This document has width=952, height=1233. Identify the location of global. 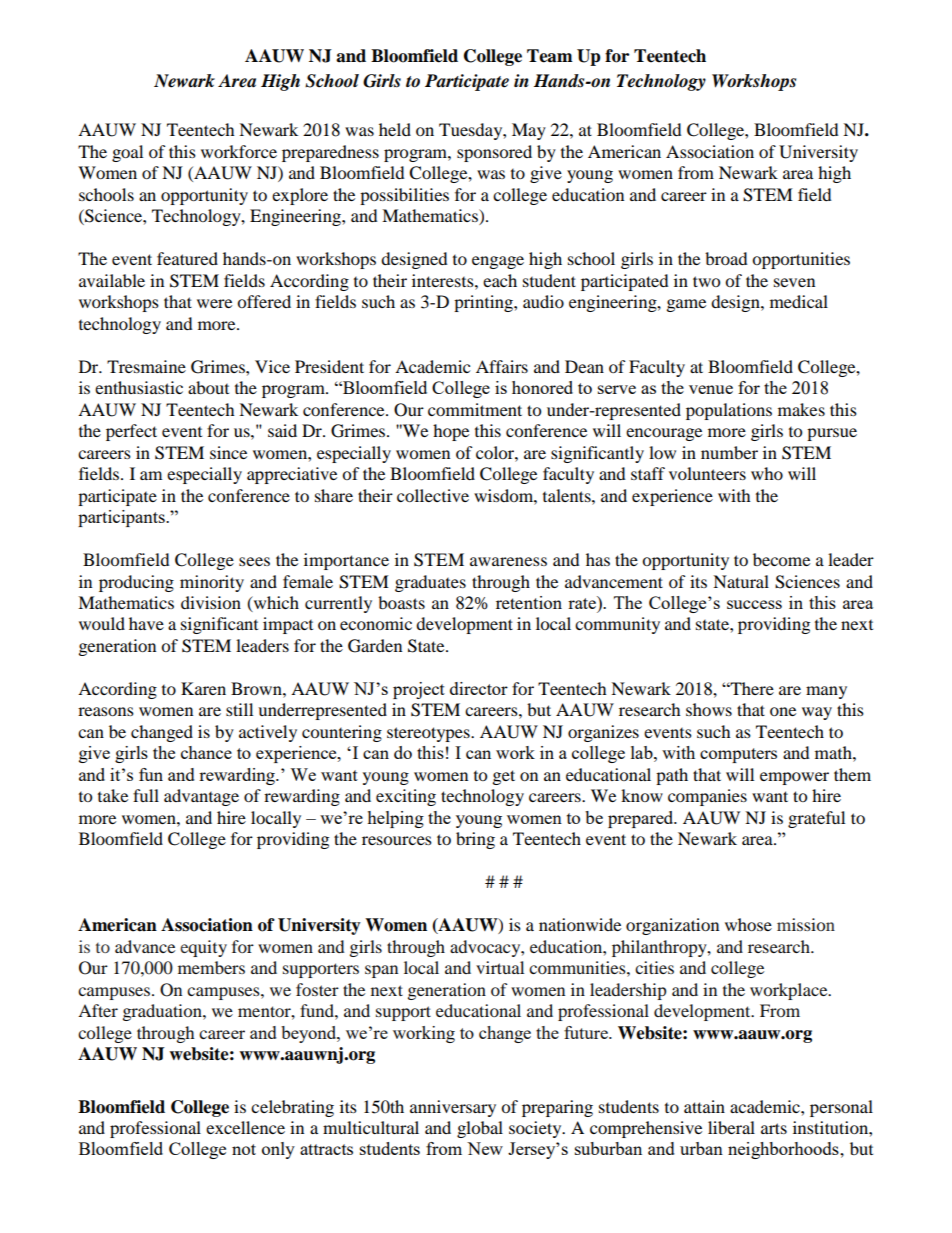
(480, 1129).
